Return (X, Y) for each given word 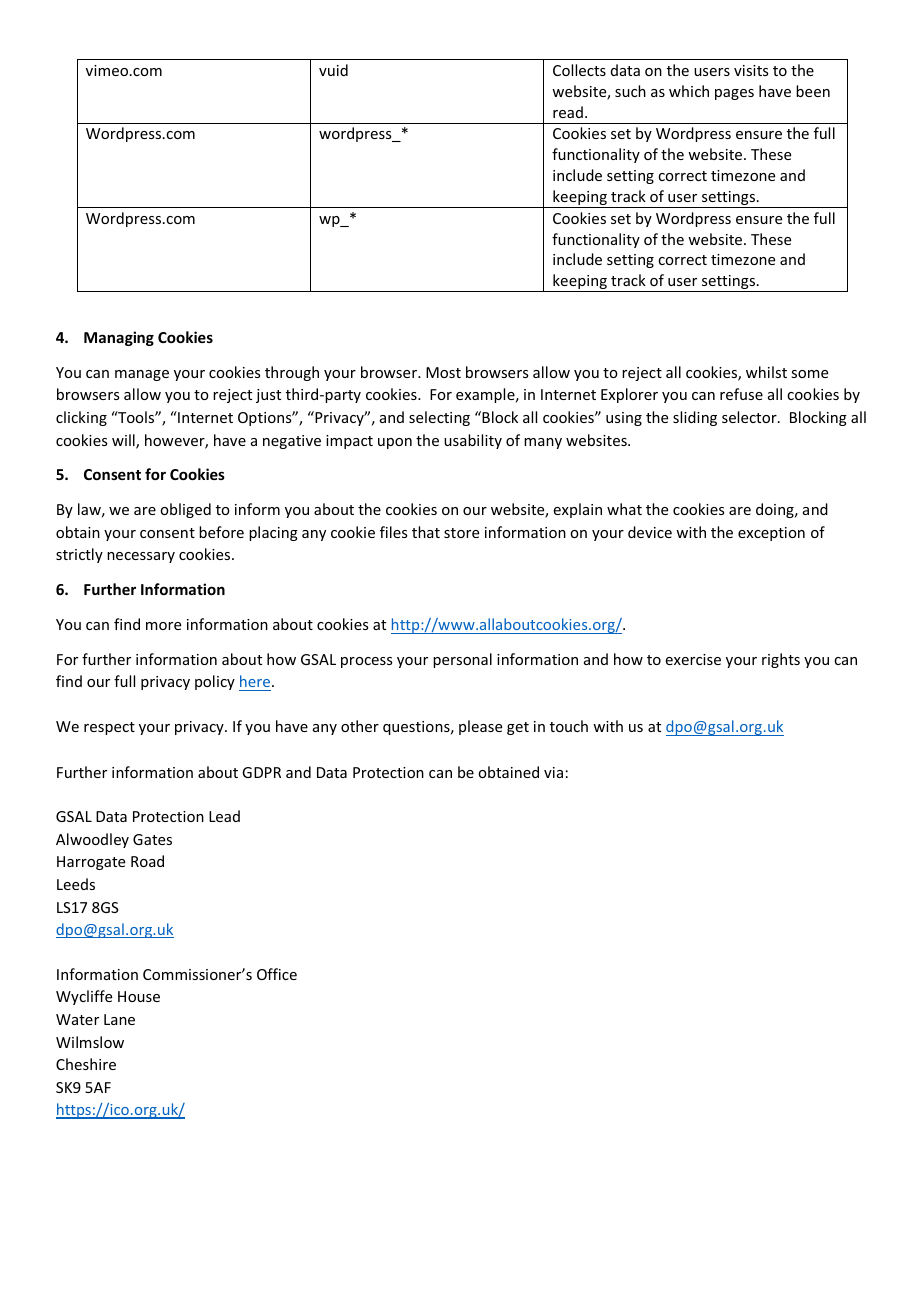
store (461, 533)
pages (734, 94)
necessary (141, 557)
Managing (119, 338)
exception (771, 534)
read (568, 112)
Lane (119, 1019)
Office (277, 974)
